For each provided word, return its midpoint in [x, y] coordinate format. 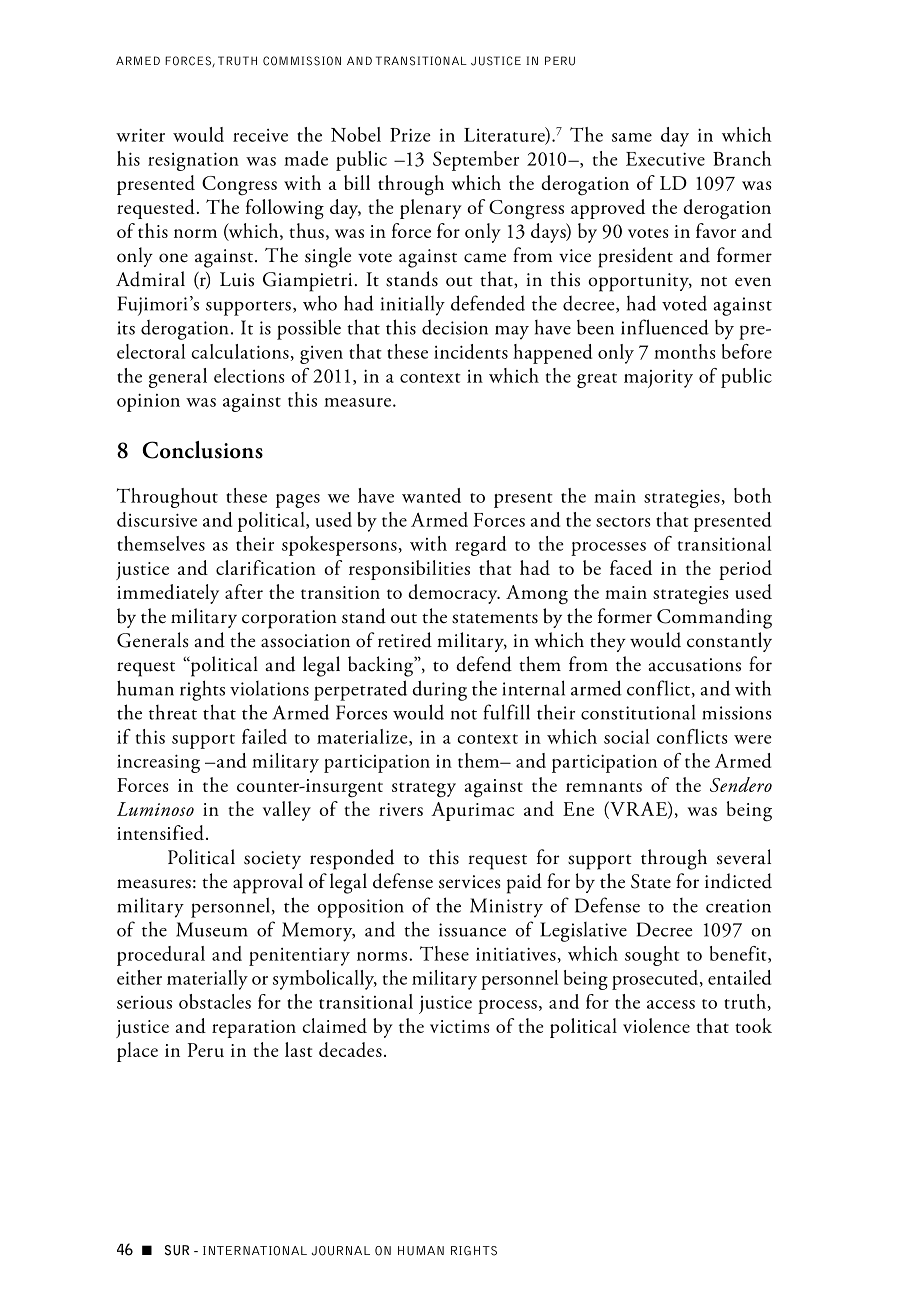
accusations [694, 665]
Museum [212, 929]
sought [652, 956]
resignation [193, 161]
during [439, 690]
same [632, 137]
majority [658, 379]
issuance [472, 930]
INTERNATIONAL [255, 1251]
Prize [410, 135]
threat [173, 712]
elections [249, 375]
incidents [471, 351]
